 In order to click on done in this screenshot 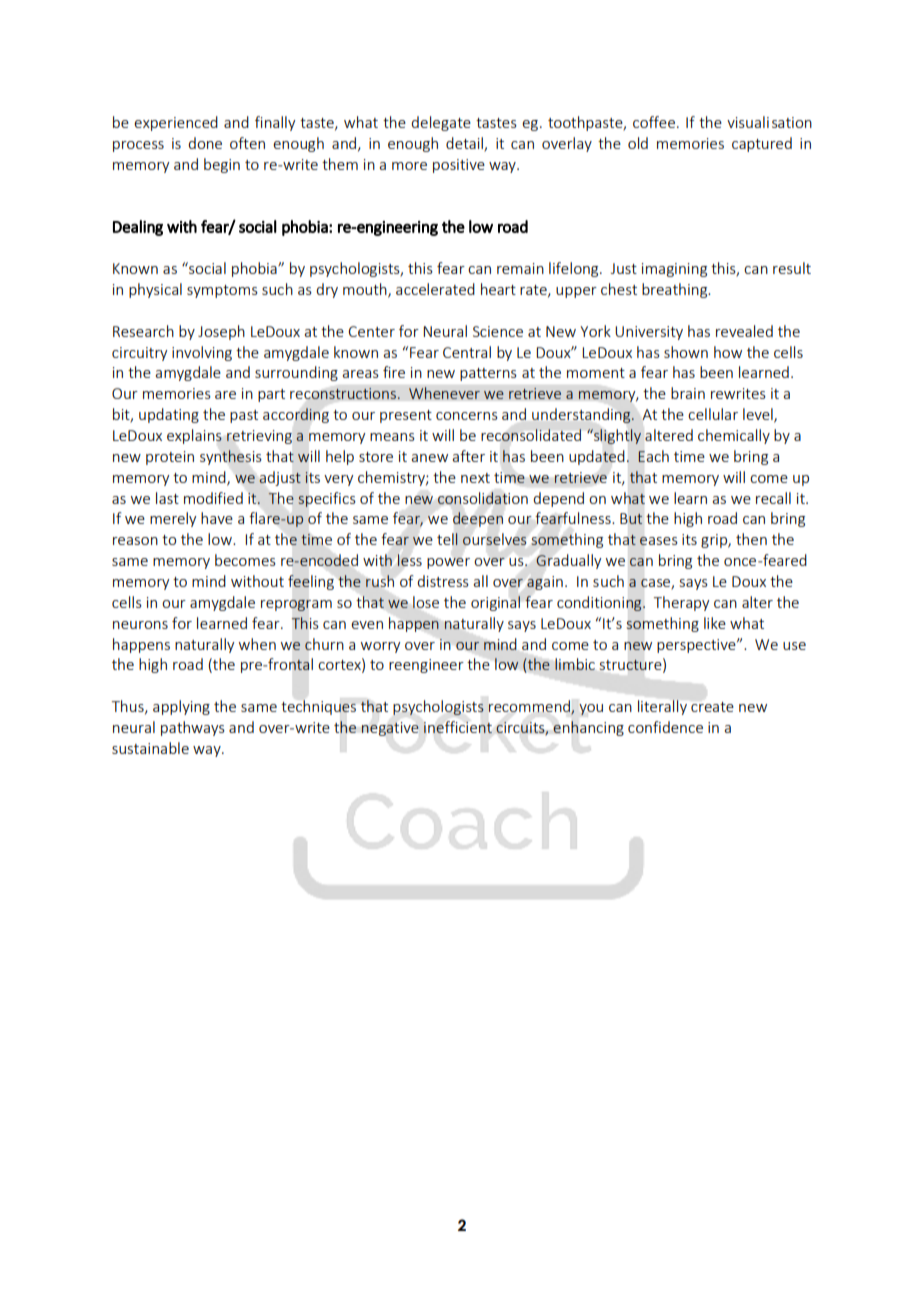, I will do `click(205, 143)`.
